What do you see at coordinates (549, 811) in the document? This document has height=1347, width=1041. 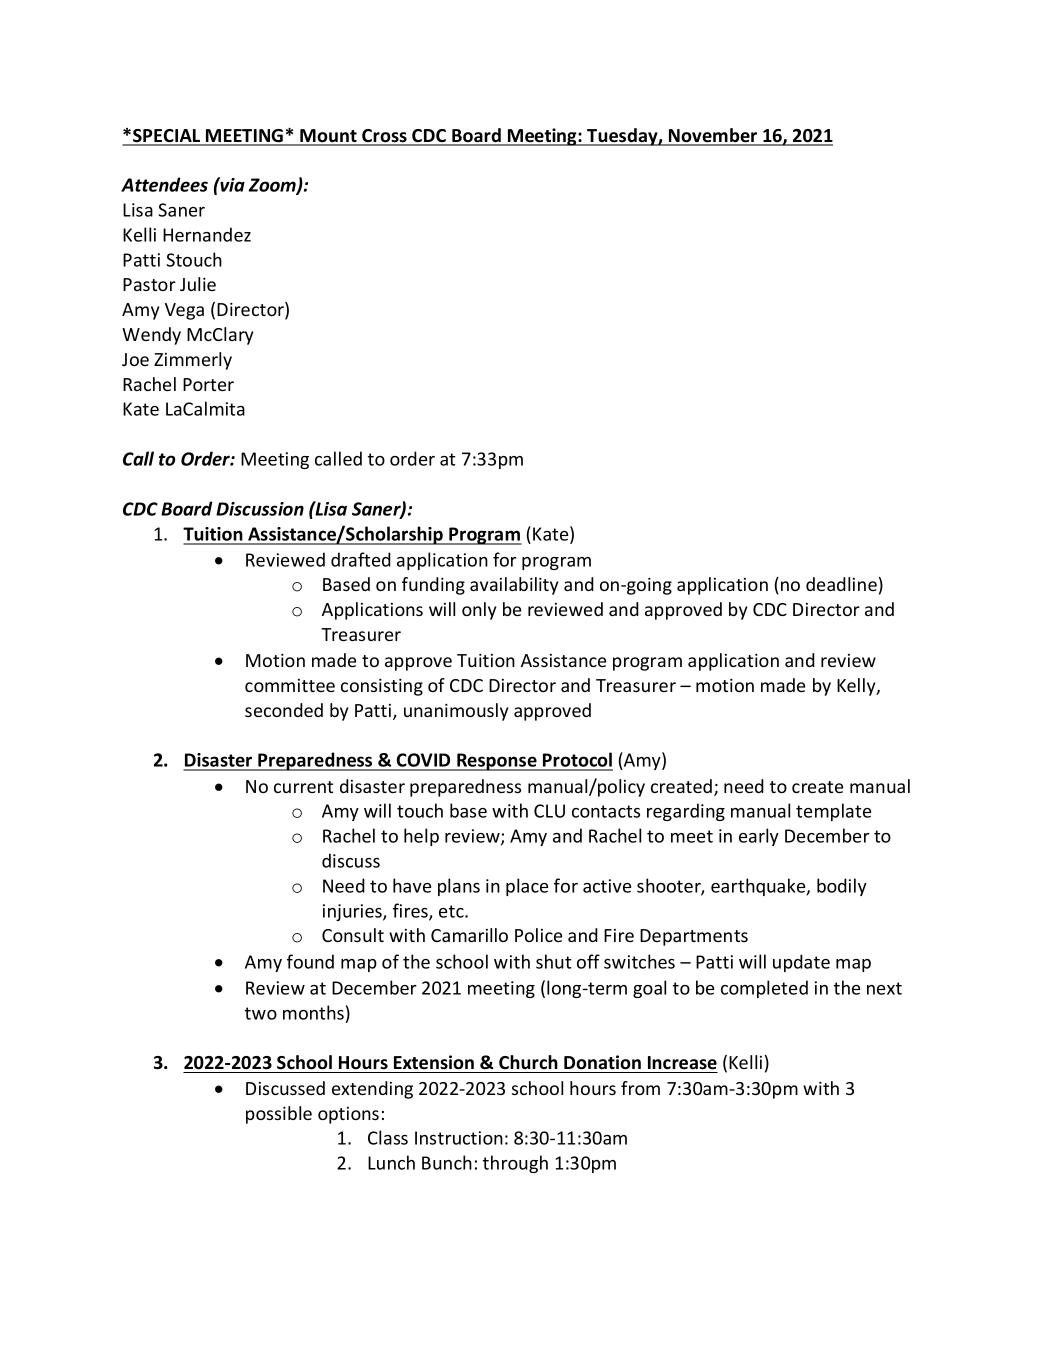 I see `CLU` at bounding box center [549, 811].
